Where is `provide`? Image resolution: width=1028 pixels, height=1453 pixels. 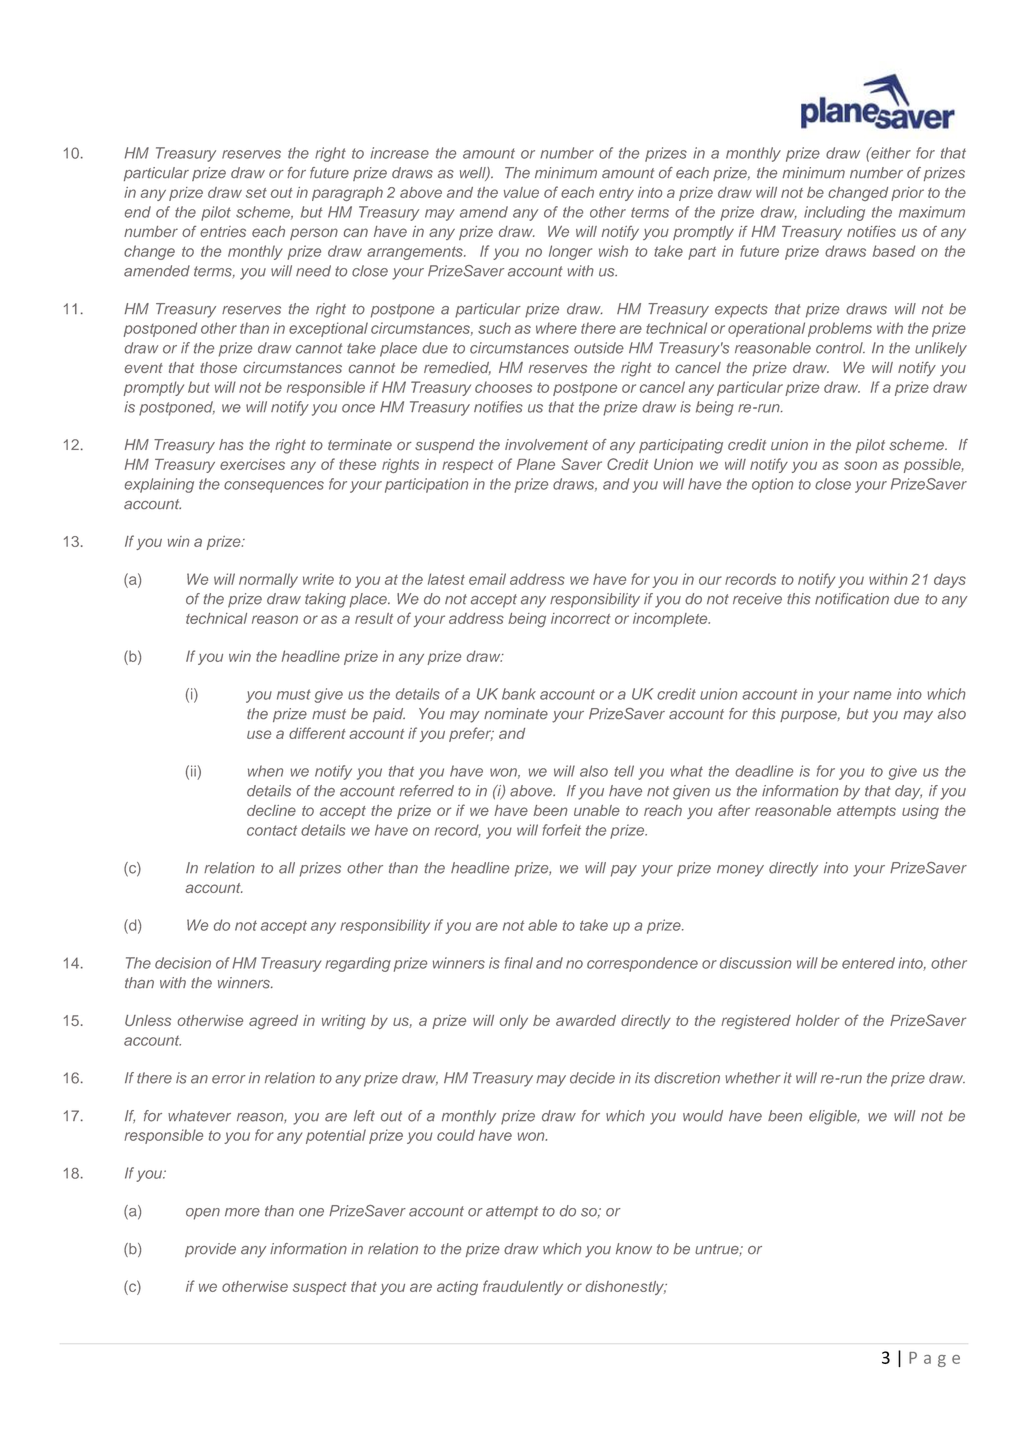
provide is located at coordinates (210, 1250).
